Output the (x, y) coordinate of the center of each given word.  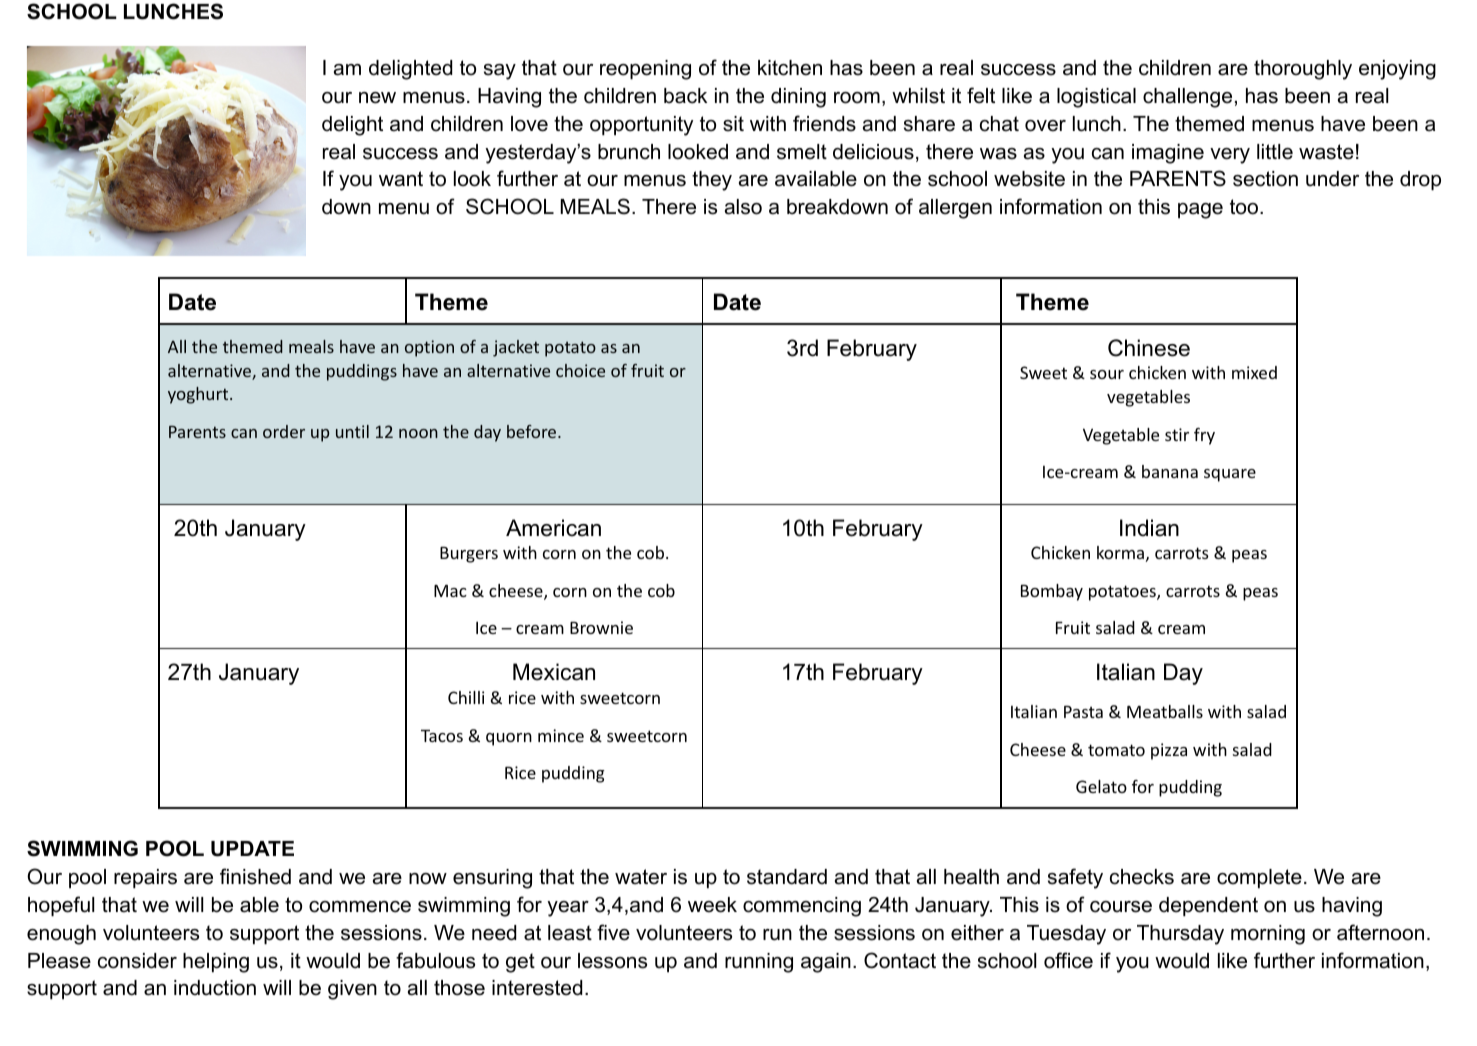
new (377, 98)
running (759, 963)
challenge (1187, 98)
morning (1268, 935)
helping (216, 963)
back (685, 96)
